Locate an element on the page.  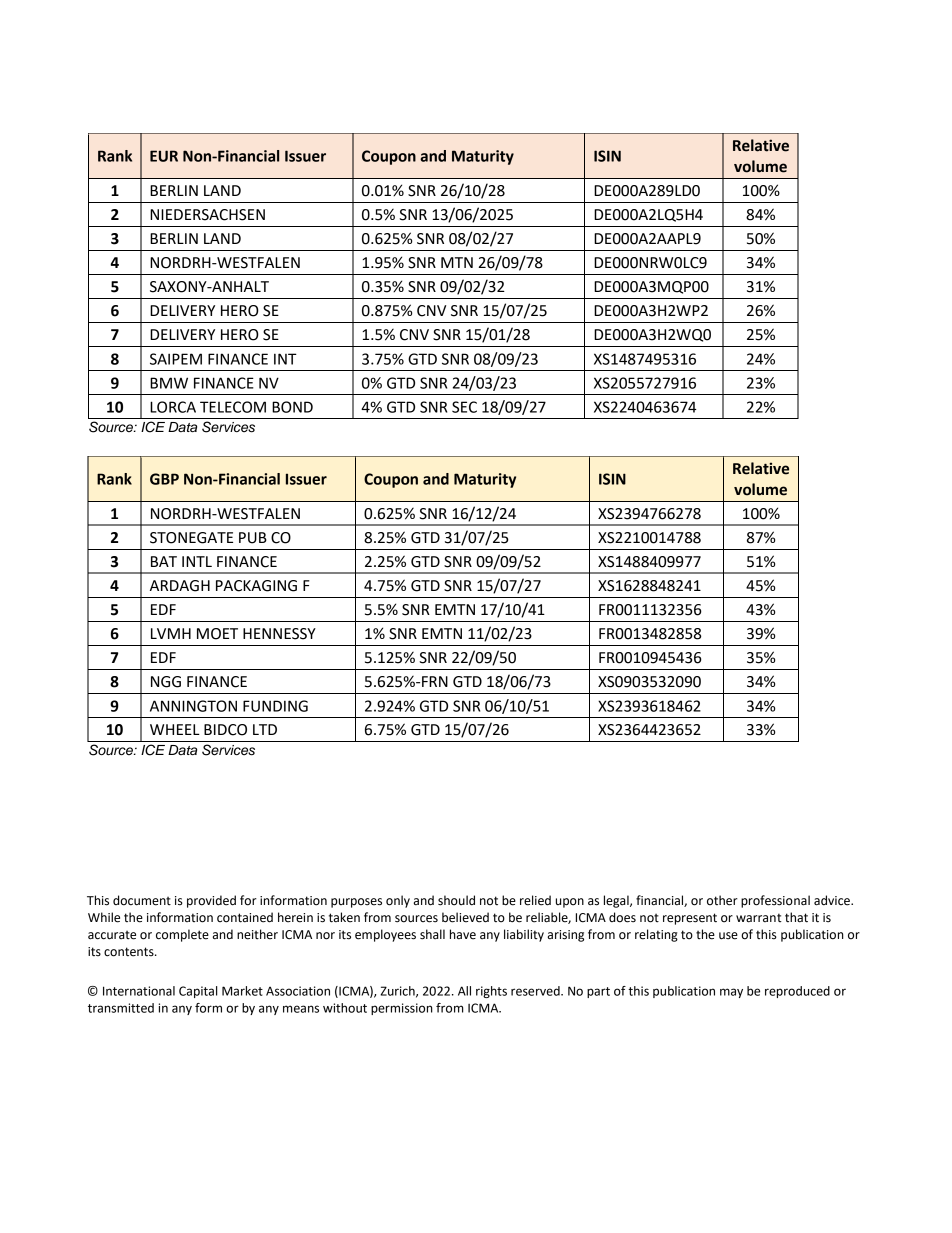
other is located at coordinates (722, 900).
